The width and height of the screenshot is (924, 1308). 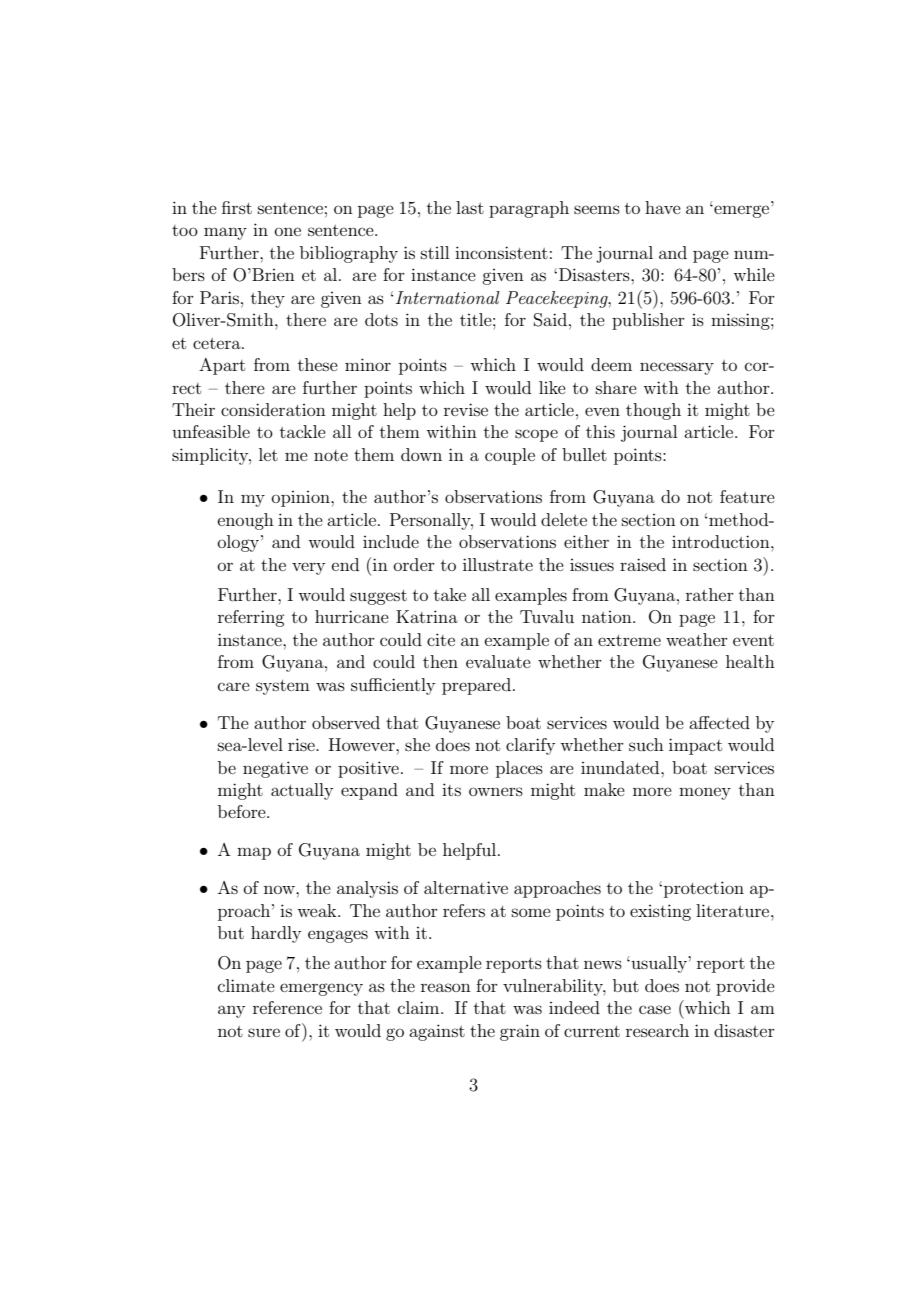 I want to click on revise, so click(x=466, y=409).
